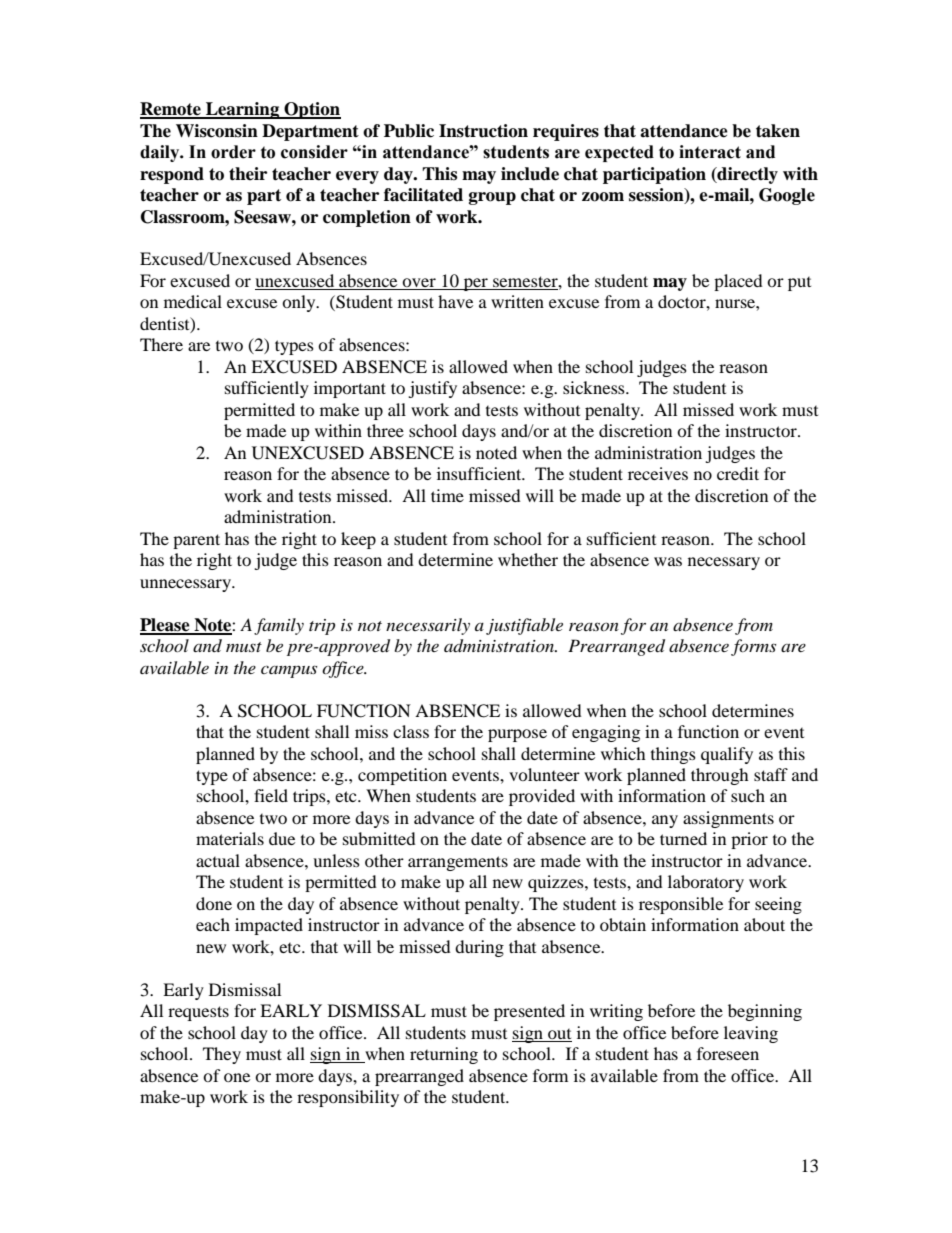 Image resolution: width=952 pixels, height=1233 pixels. I want to click on was, so click(668, 561).
